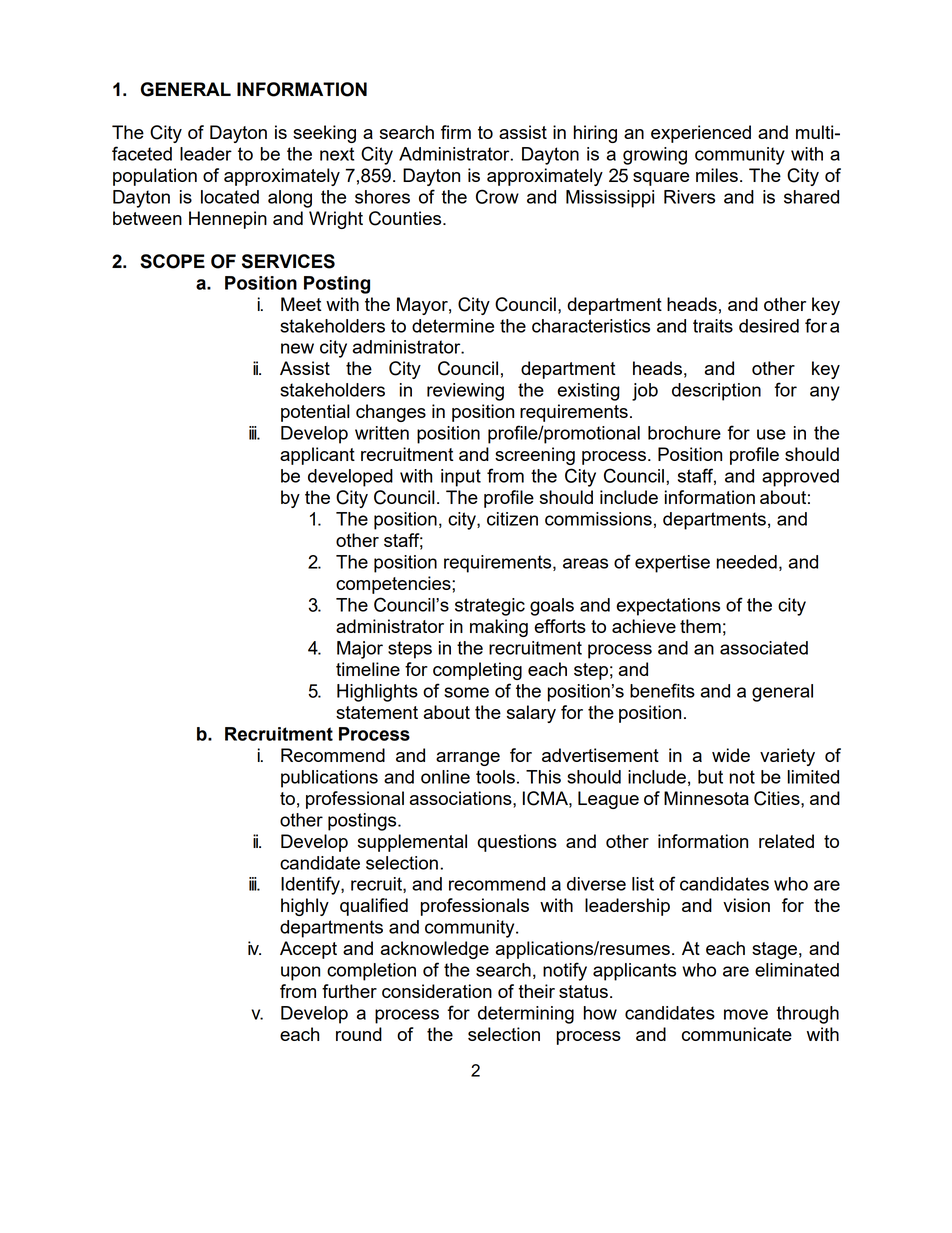  What do you see at coordinates (490, 607) in the document?
I see `strategic` at bounding box center [490, 607].
